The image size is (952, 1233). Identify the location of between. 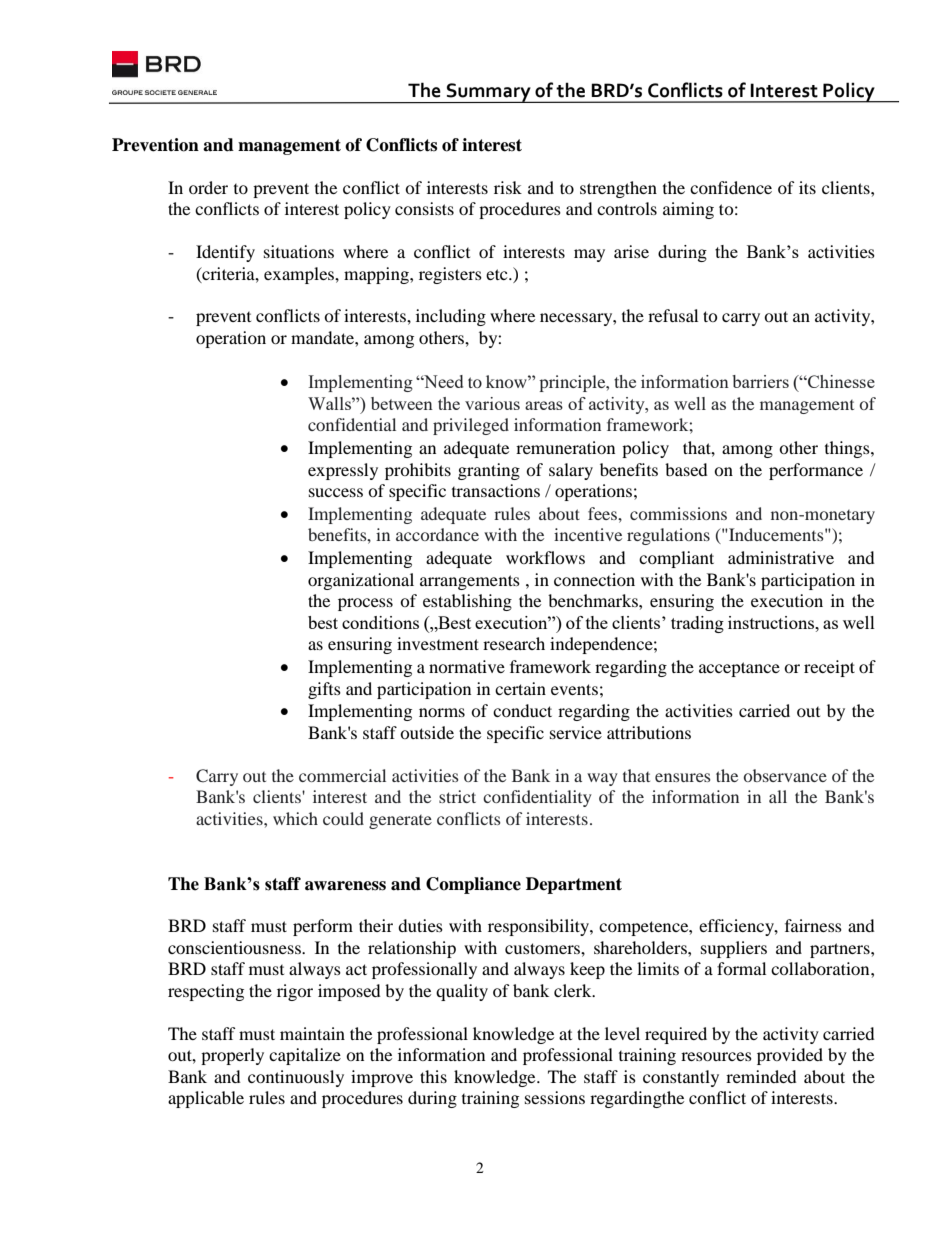
(402, 403).
